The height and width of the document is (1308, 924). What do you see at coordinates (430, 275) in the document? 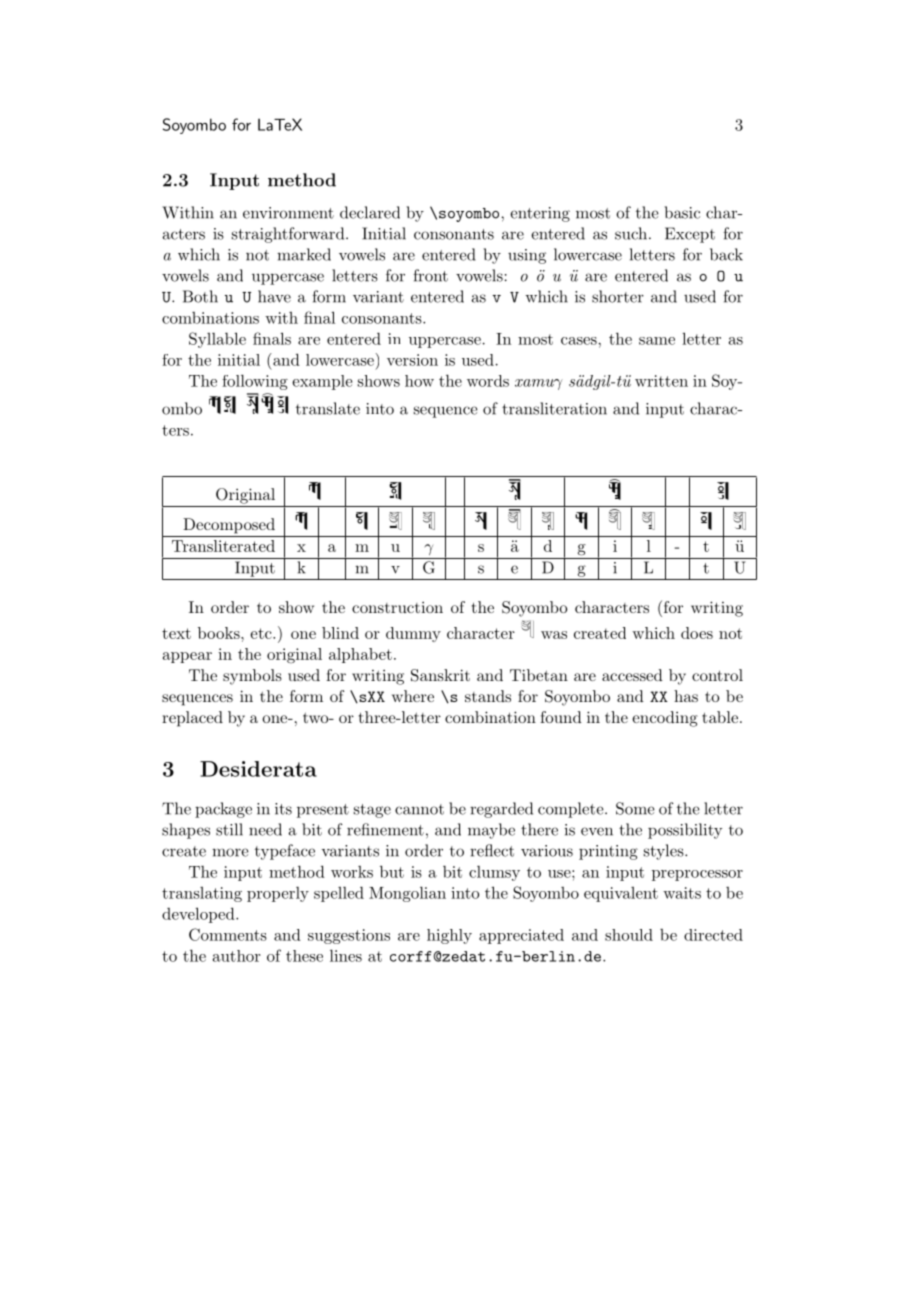
I see `front` at bounding box center [430, 275].
